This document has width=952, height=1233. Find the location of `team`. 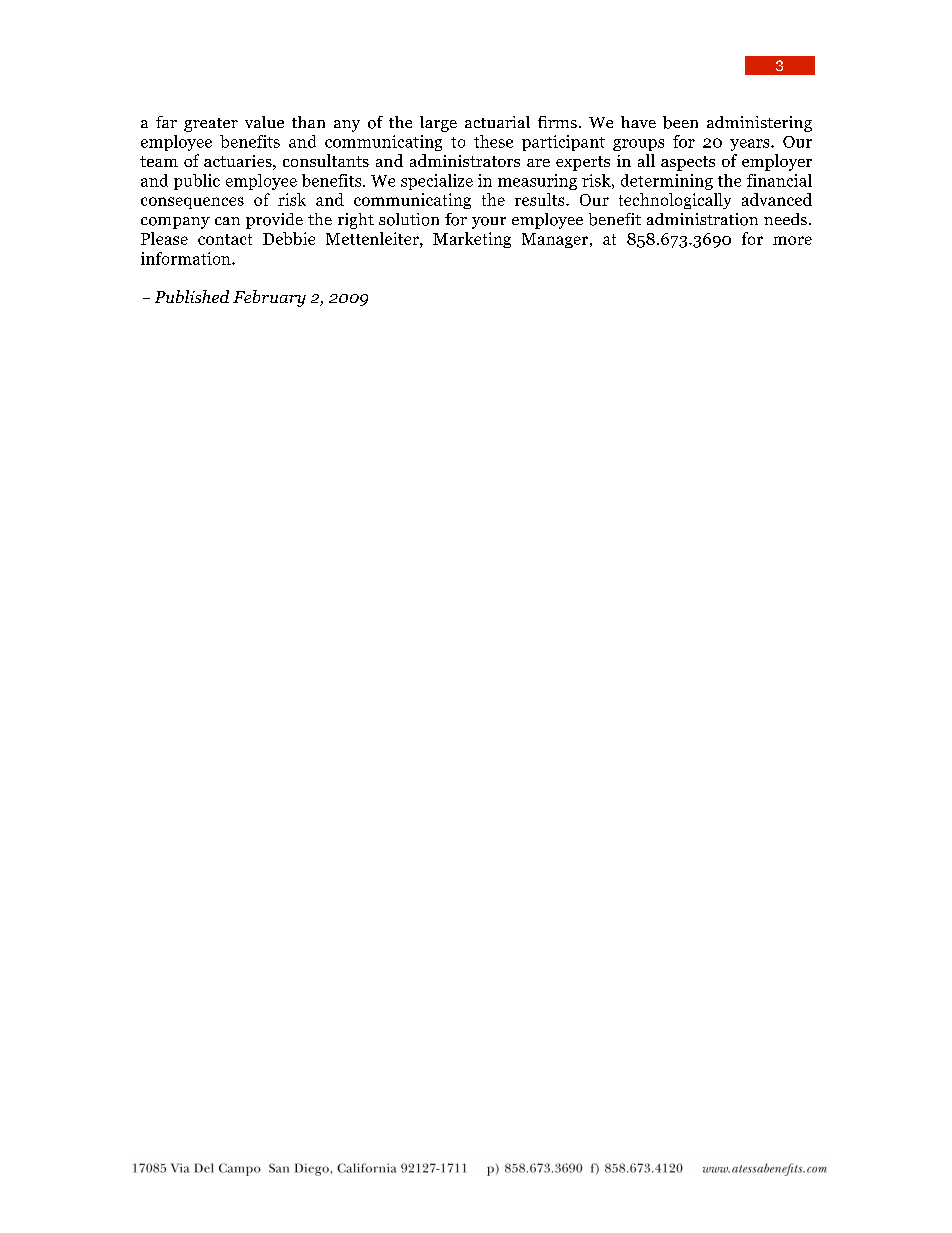

team is located at coordinates (159, 161).
